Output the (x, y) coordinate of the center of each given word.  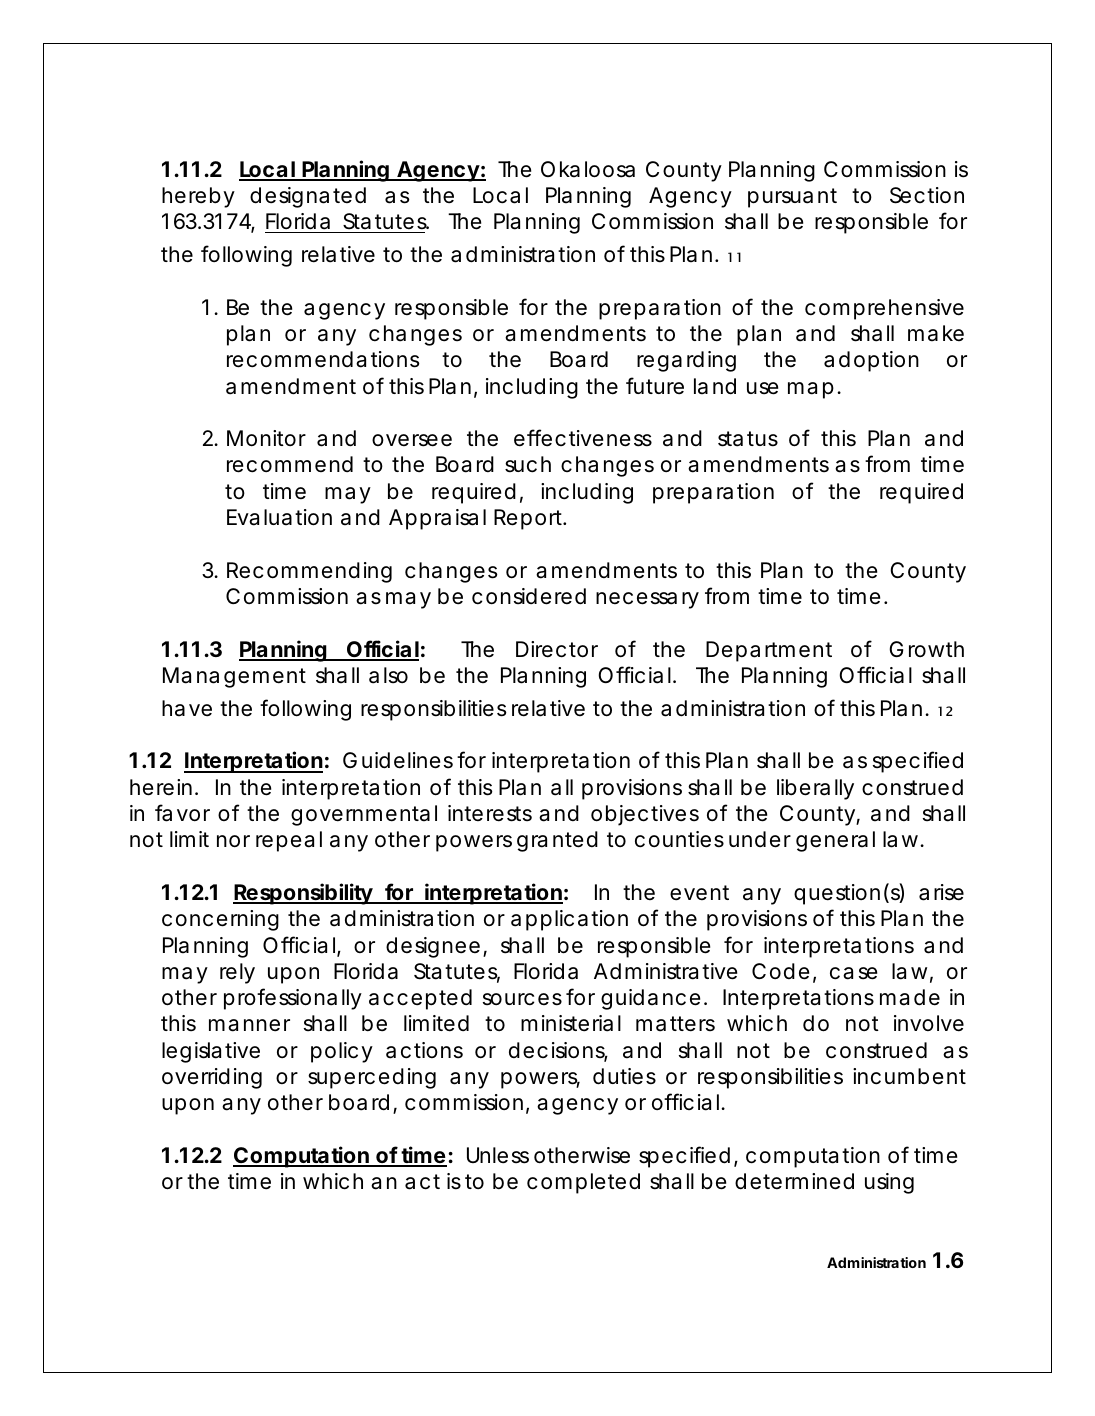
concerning (220, 920)
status (748, 439)
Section (927, 195)
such (528, 464)
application (569, 920)
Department (769, 651)
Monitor (266, 438)
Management (234, 677)
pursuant (792, 198)
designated (308, 197)
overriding (212, 1078)
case (853, 973)
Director (557, 649)
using (889, 1183)
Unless (498, 1155)
